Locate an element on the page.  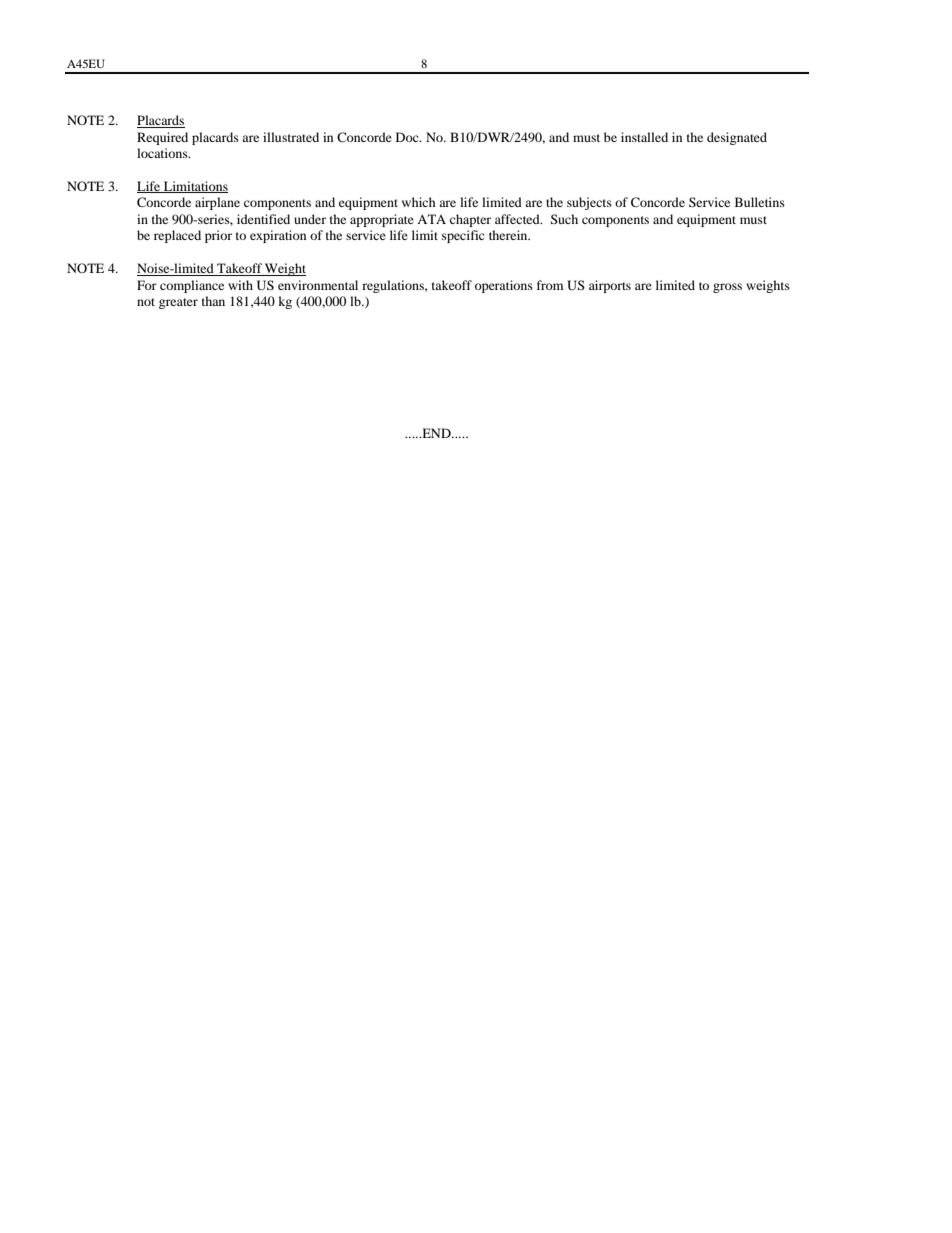
locations is located at coordinates (163, 153).
